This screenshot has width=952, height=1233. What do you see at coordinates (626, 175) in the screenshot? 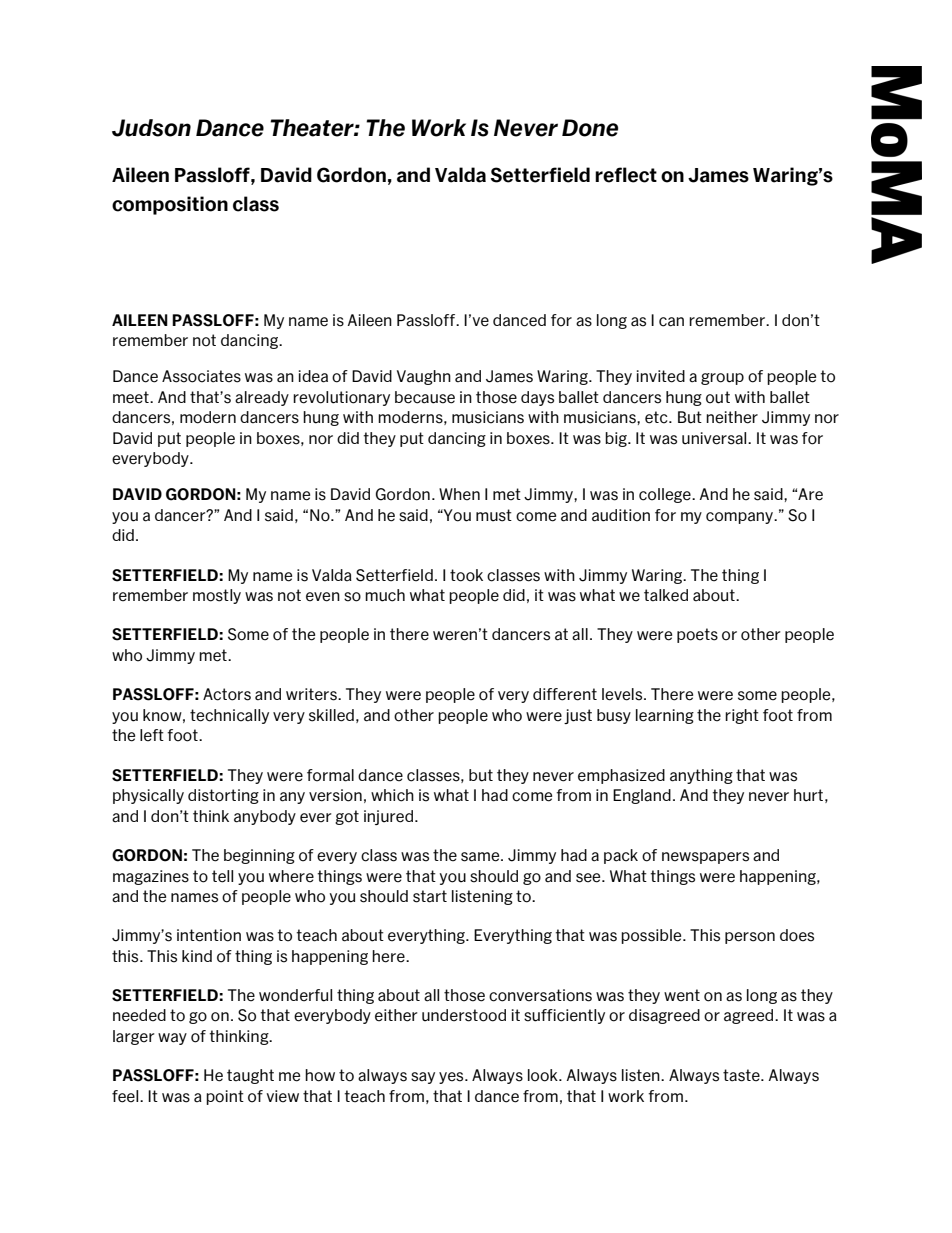
I see `reflect` at bounding box center [626, 175].
